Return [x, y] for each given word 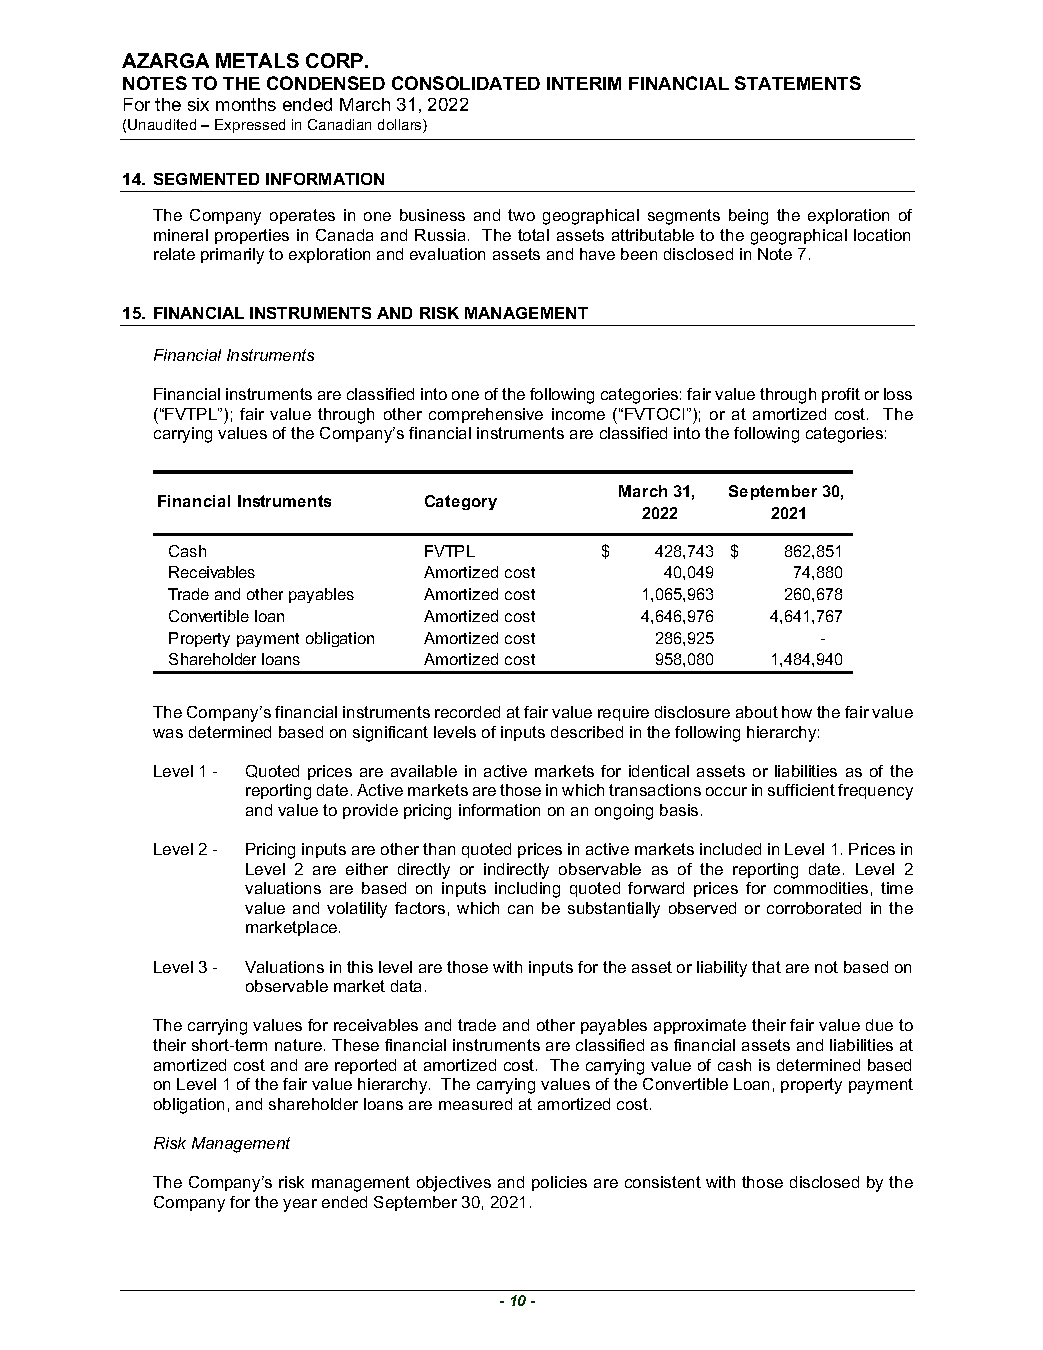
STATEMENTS [798, 83]
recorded [467, 712]
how [797, 712]
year [300, 1205]
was [168, 733]
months [246, 104]
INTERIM [584, 83]
